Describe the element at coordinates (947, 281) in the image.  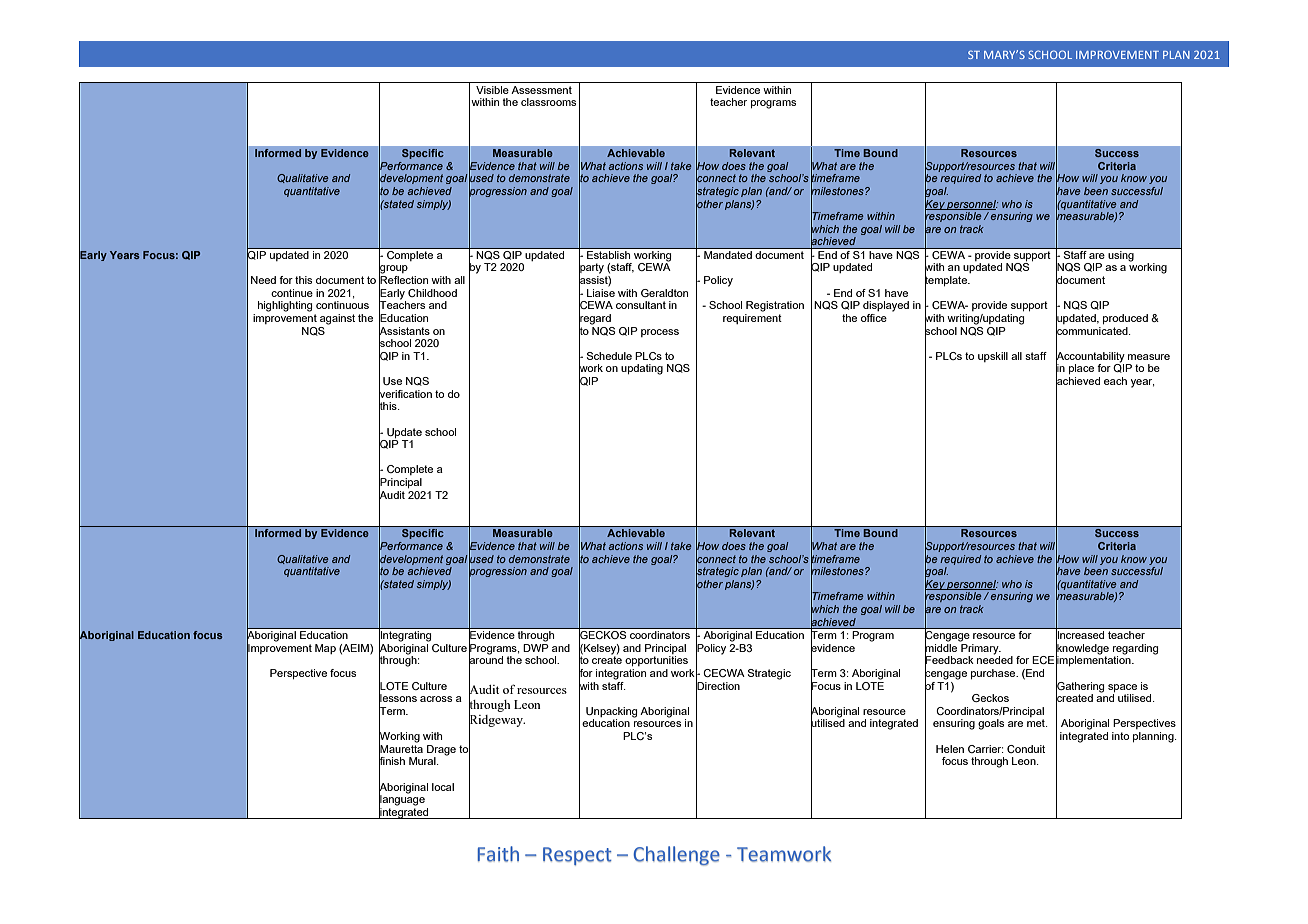
I see `template` at that location.
